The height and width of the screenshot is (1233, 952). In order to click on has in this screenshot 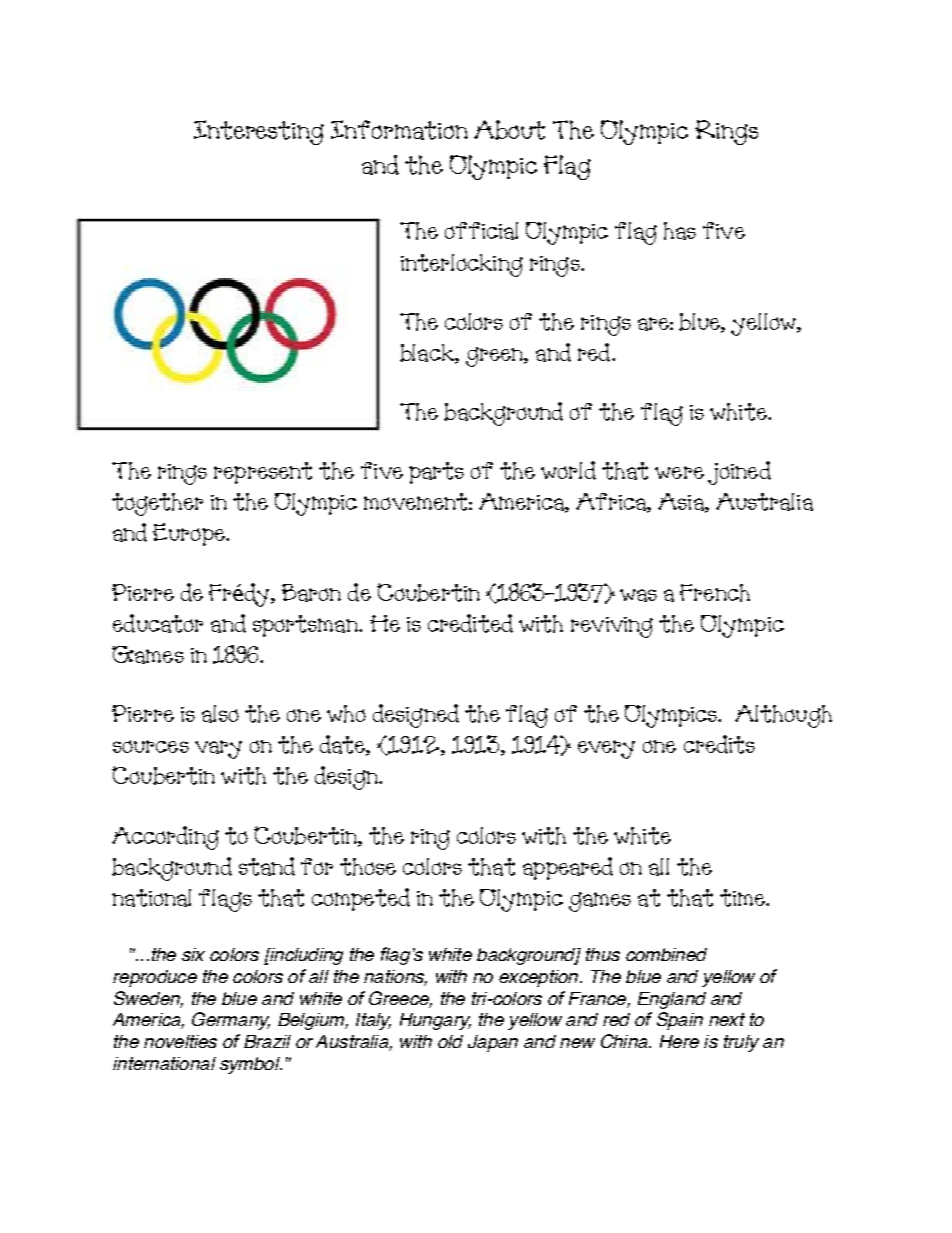, I will do `click(680, 231)`.
